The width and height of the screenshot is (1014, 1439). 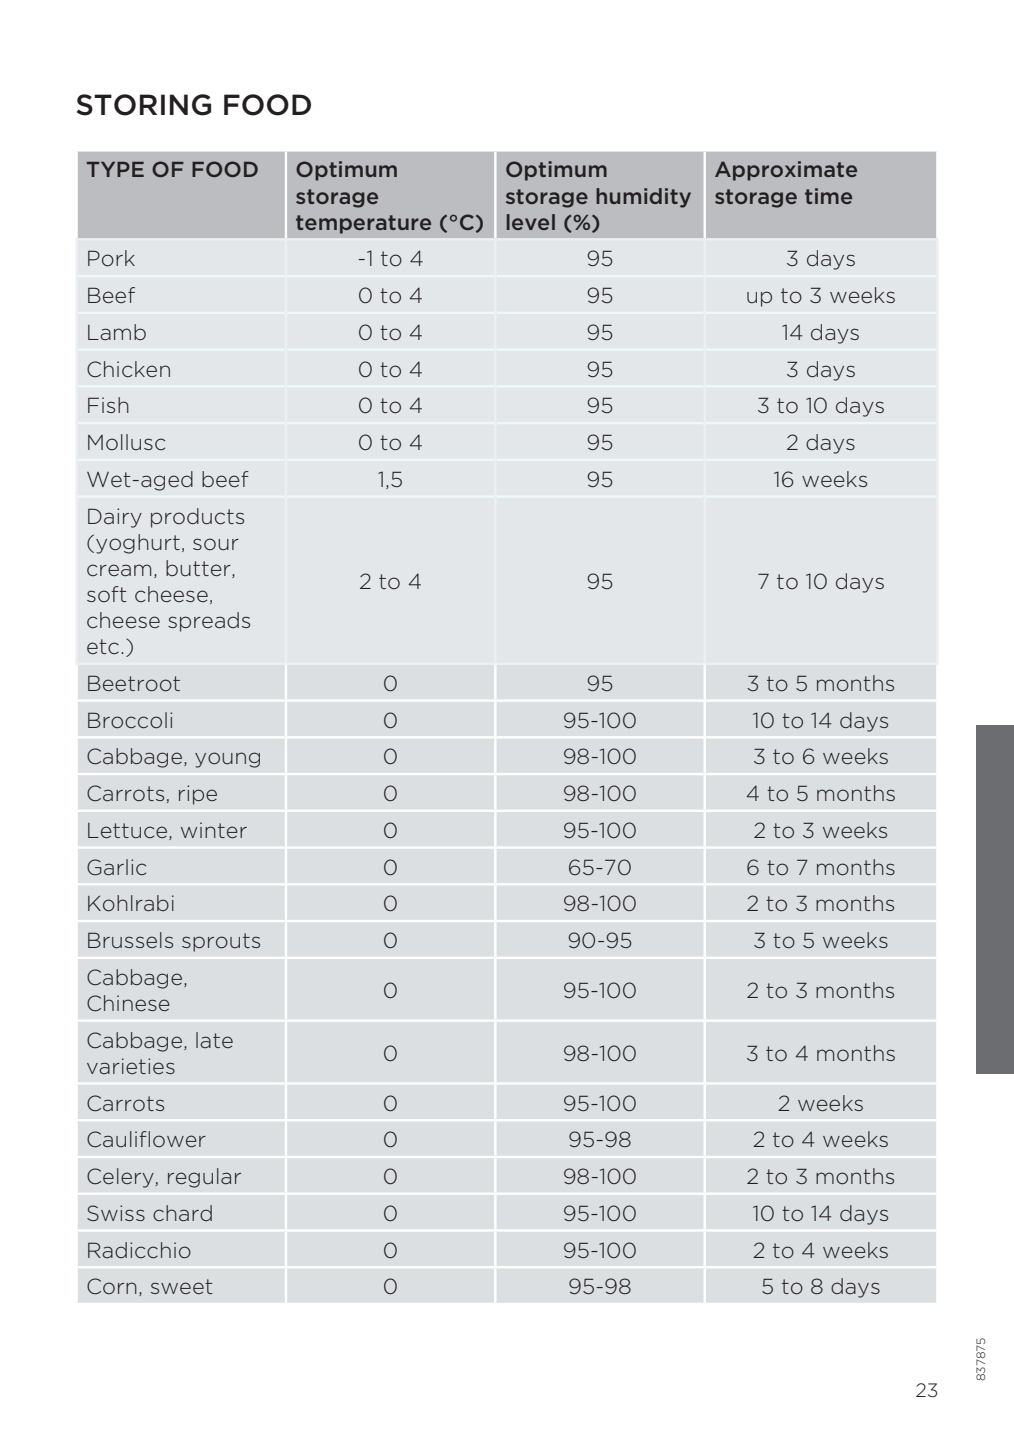 I want to click on ripe, so click(x=198, y=795).
